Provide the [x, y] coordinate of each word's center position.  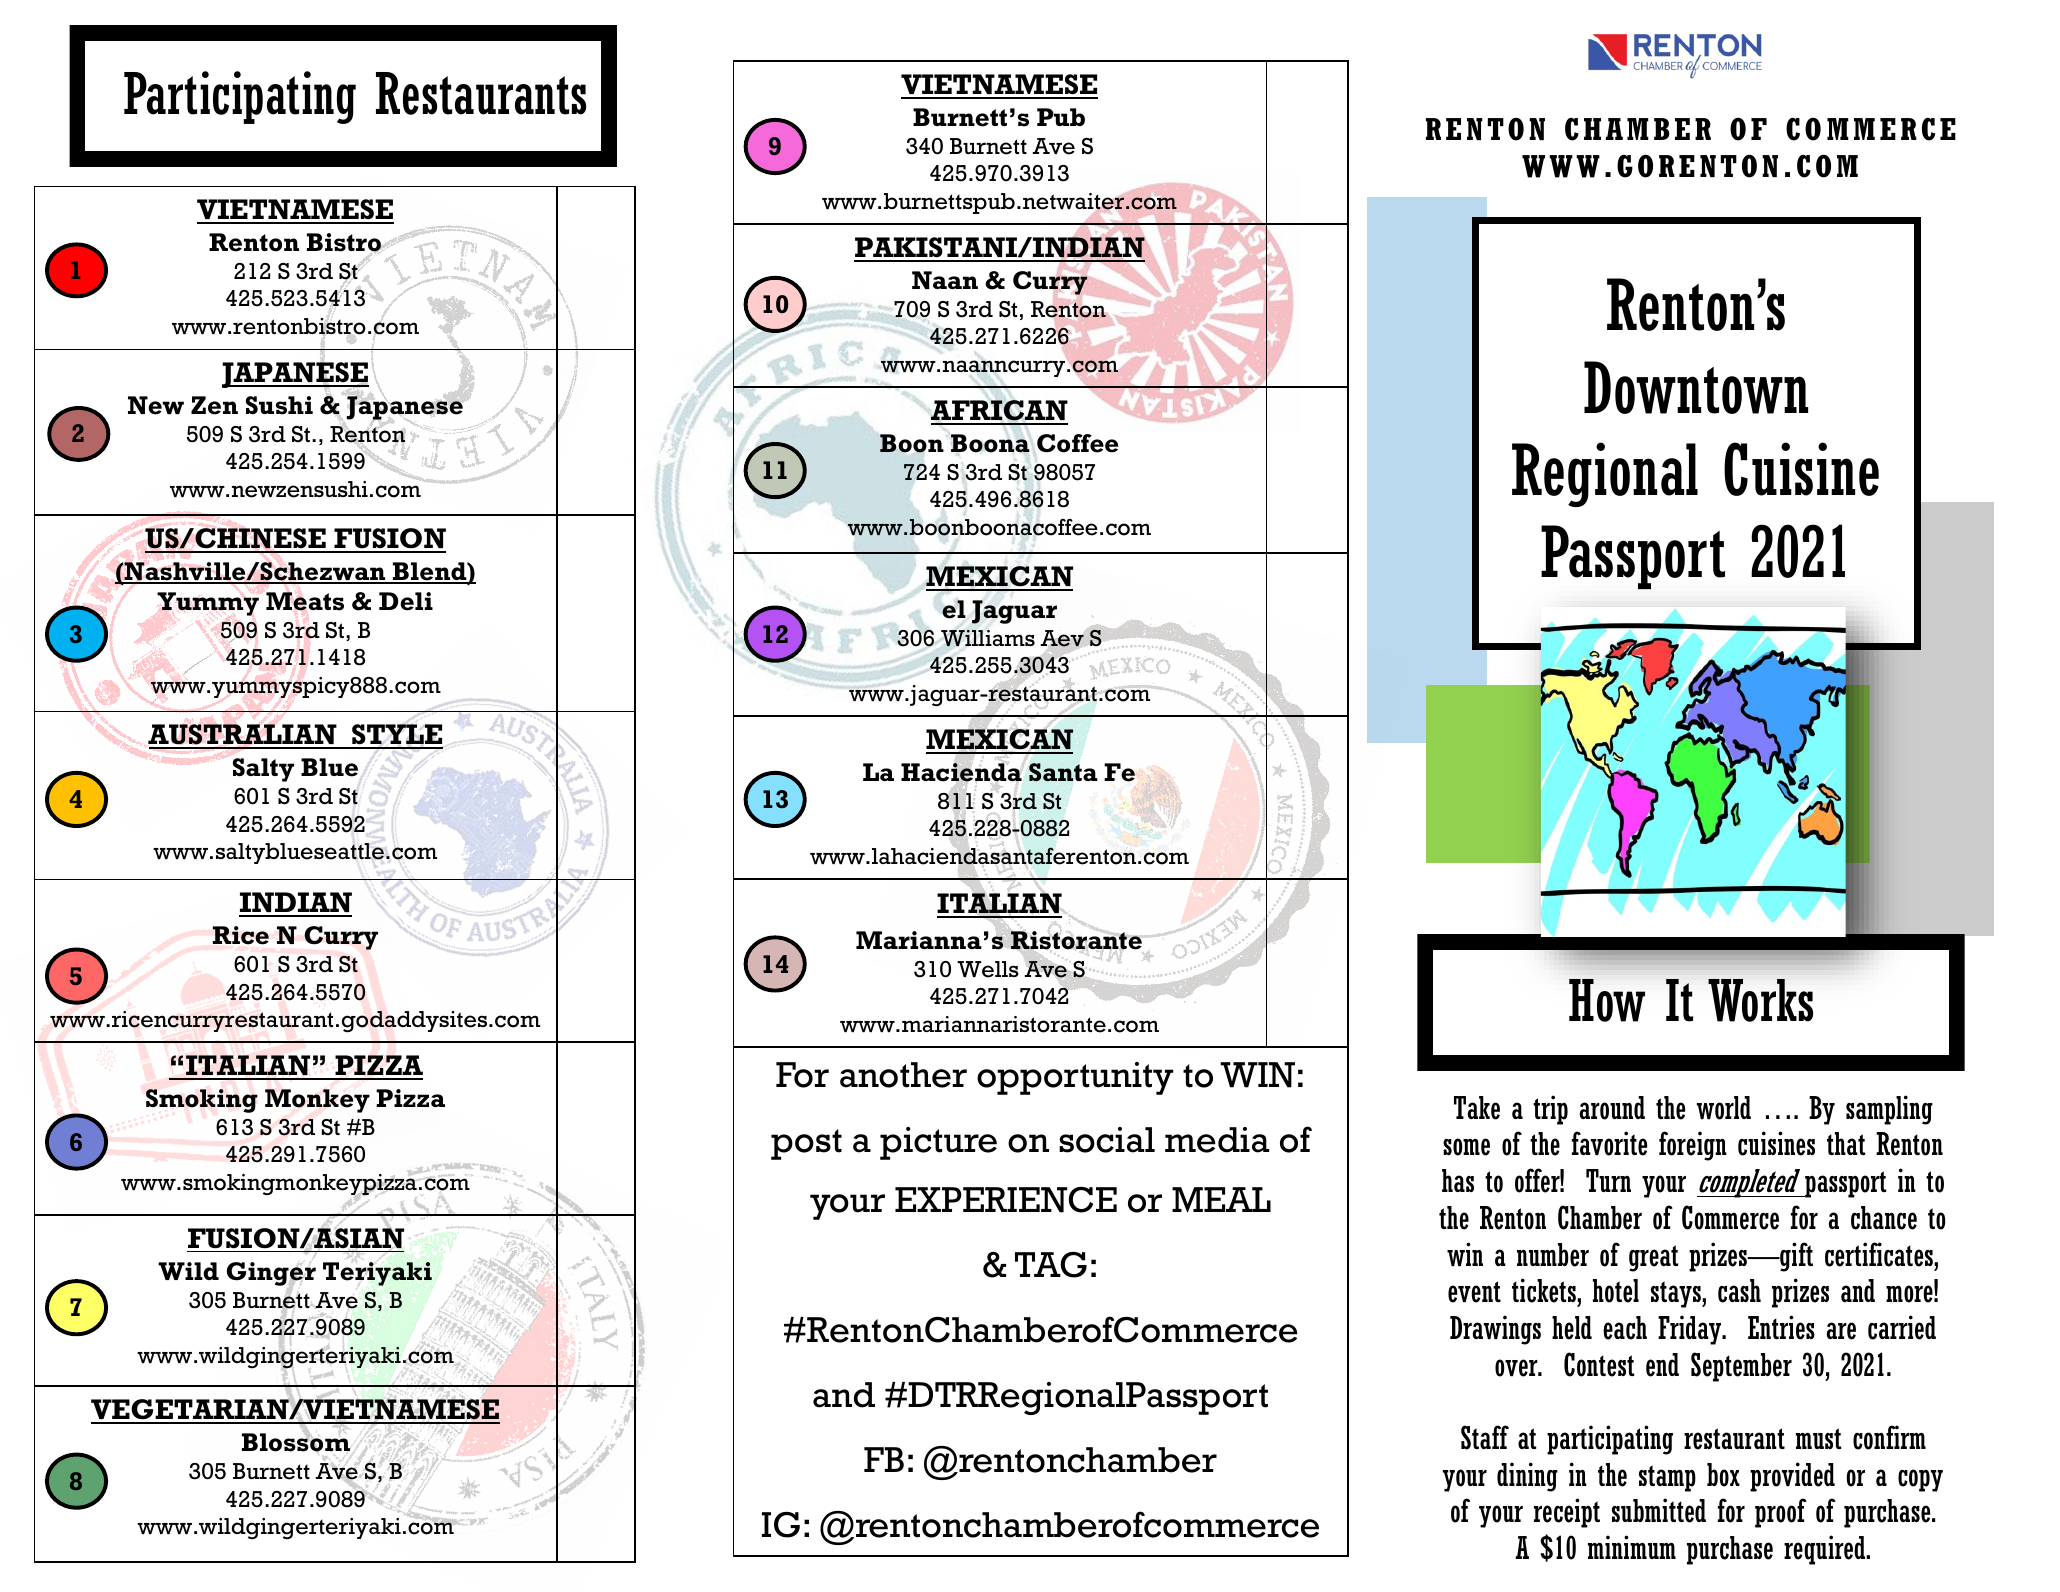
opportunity [1075, 1078]
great [1653, 1258]
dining [1527, 1477]
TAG [1051, 1265]
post [806, 1144]
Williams [988, 638]
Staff [1485, 1437]
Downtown [1696, 387]
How [1607, 1000]
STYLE [396, 736]
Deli [406, 601]
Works [1760, 1000]
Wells [988, 969]
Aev [1062, 638]
